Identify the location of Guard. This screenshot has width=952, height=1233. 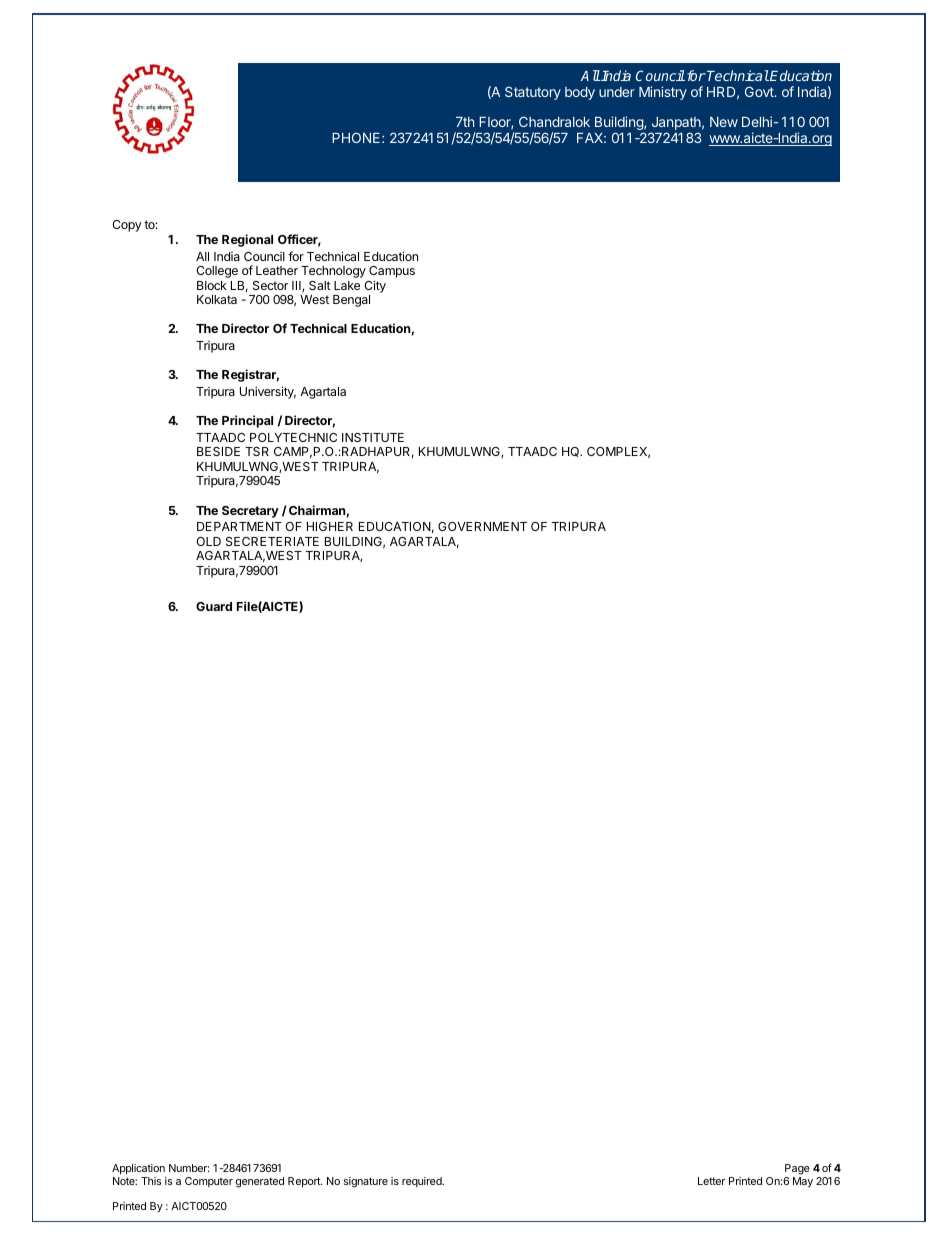
(214, 606).
